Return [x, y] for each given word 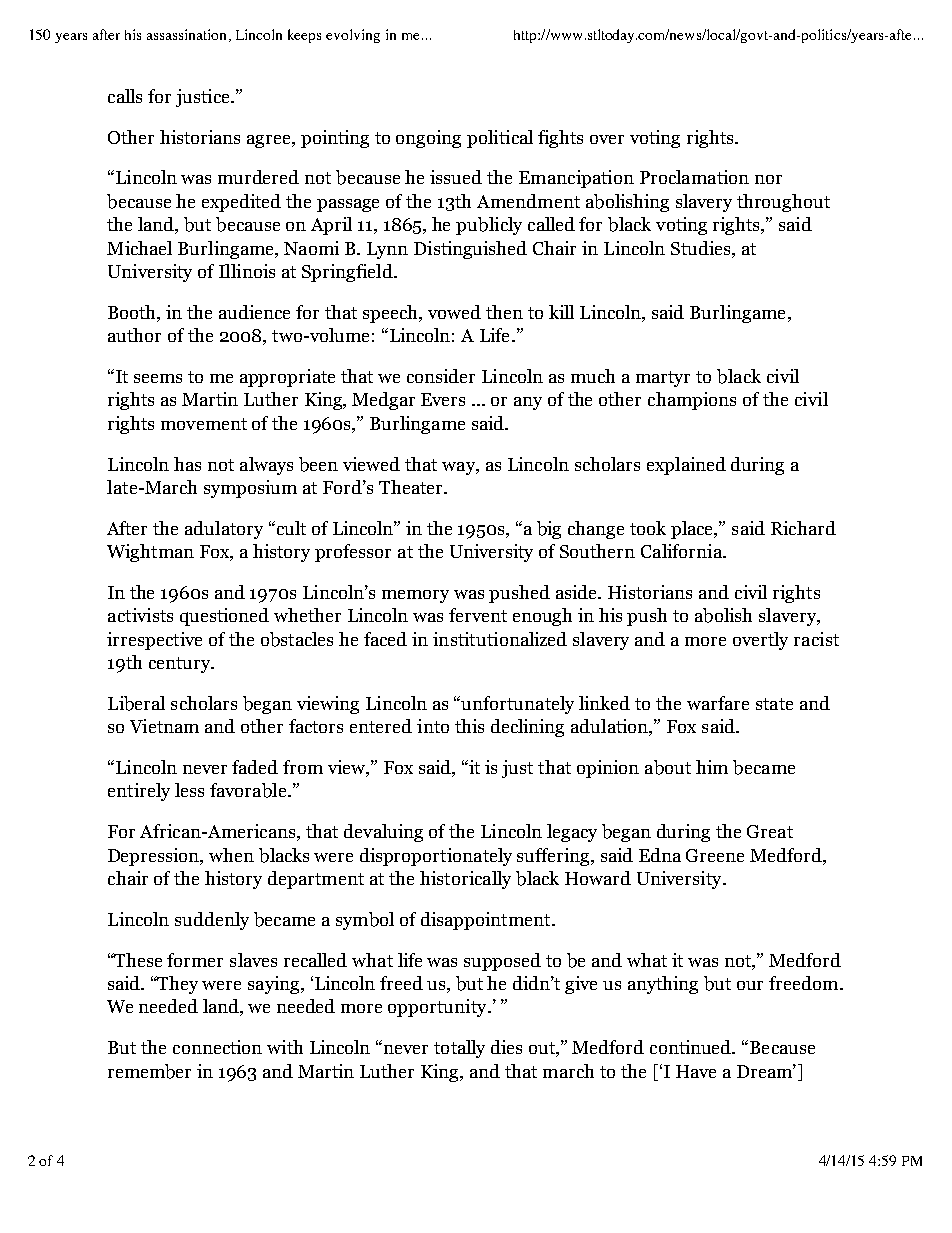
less [189, 790]
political [500, 139]
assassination [188, 35]
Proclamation [694, 177]
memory [415, 596]
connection [217, 1047]
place [693, 530]
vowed [454, 312]
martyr [663, 379]
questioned [224, 617]
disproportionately [436, 857]
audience [254, 312]
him [712, 767]
